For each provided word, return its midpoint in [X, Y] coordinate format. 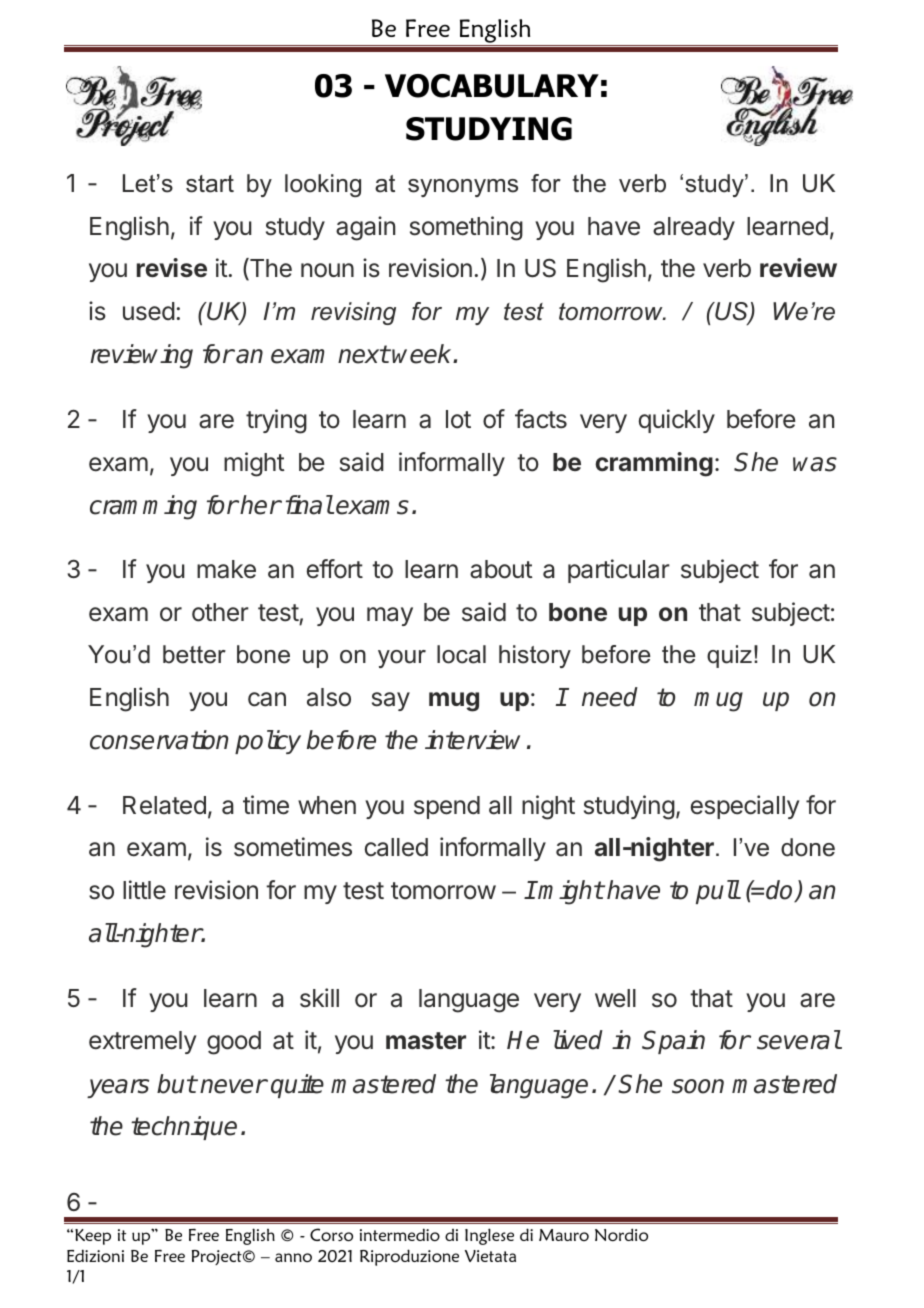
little [144, 890]
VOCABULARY [492, 86]
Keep [93, 1237]
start [210, 184]
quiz [729, 656]
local [461, 654]
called [396, 847]
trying [276, 421]
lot [458, 419]
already [694, 228]
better [194, 654]
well [615, 998]
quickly [677, 421]
